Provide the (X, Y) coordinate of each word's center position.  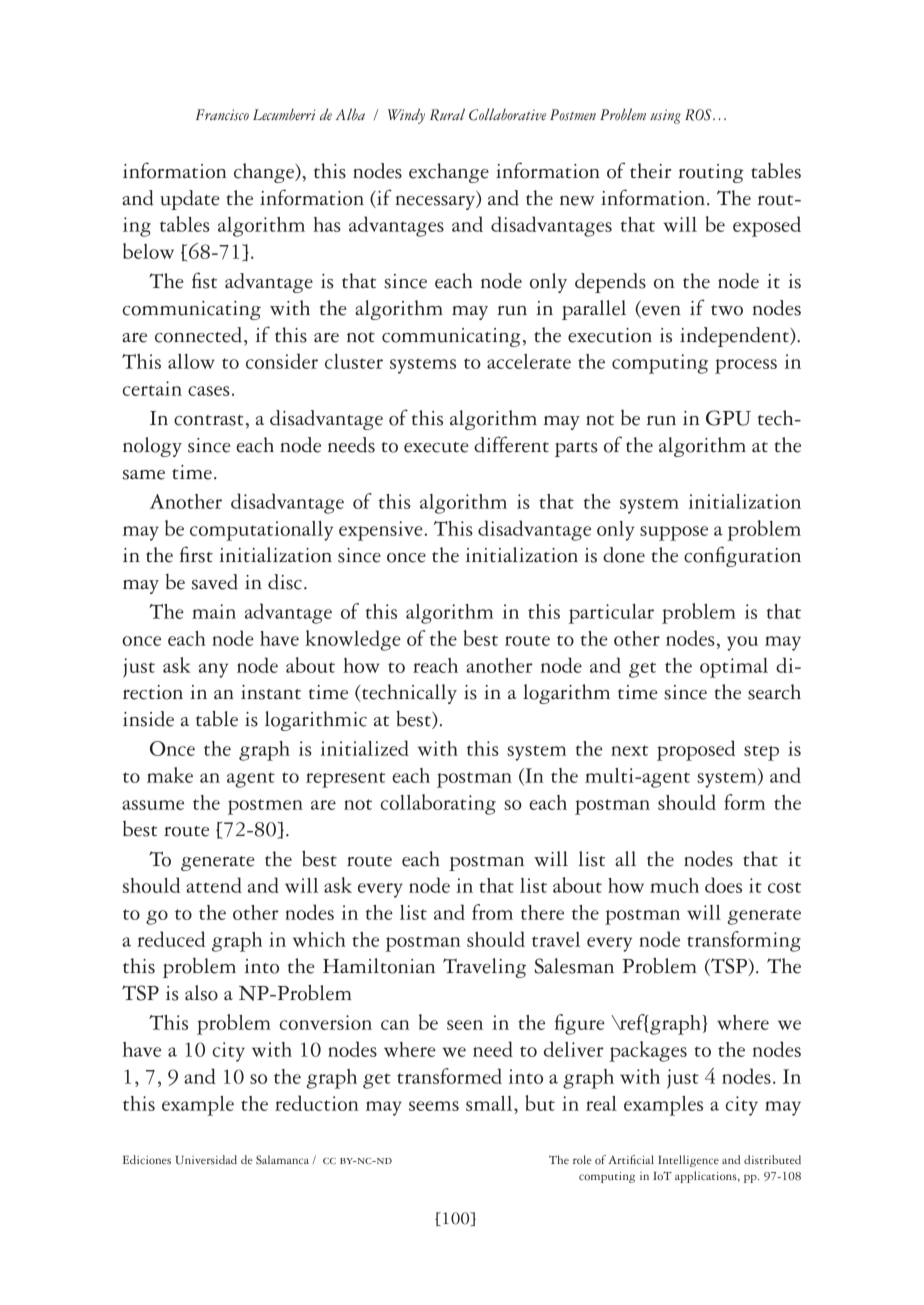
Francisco (222, 115)
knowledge (353, 640)
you (742, 643)
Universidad (206, 1160)
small (490, 1103)
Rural (447, 114)
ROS (699, 115)
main (214, 611)
